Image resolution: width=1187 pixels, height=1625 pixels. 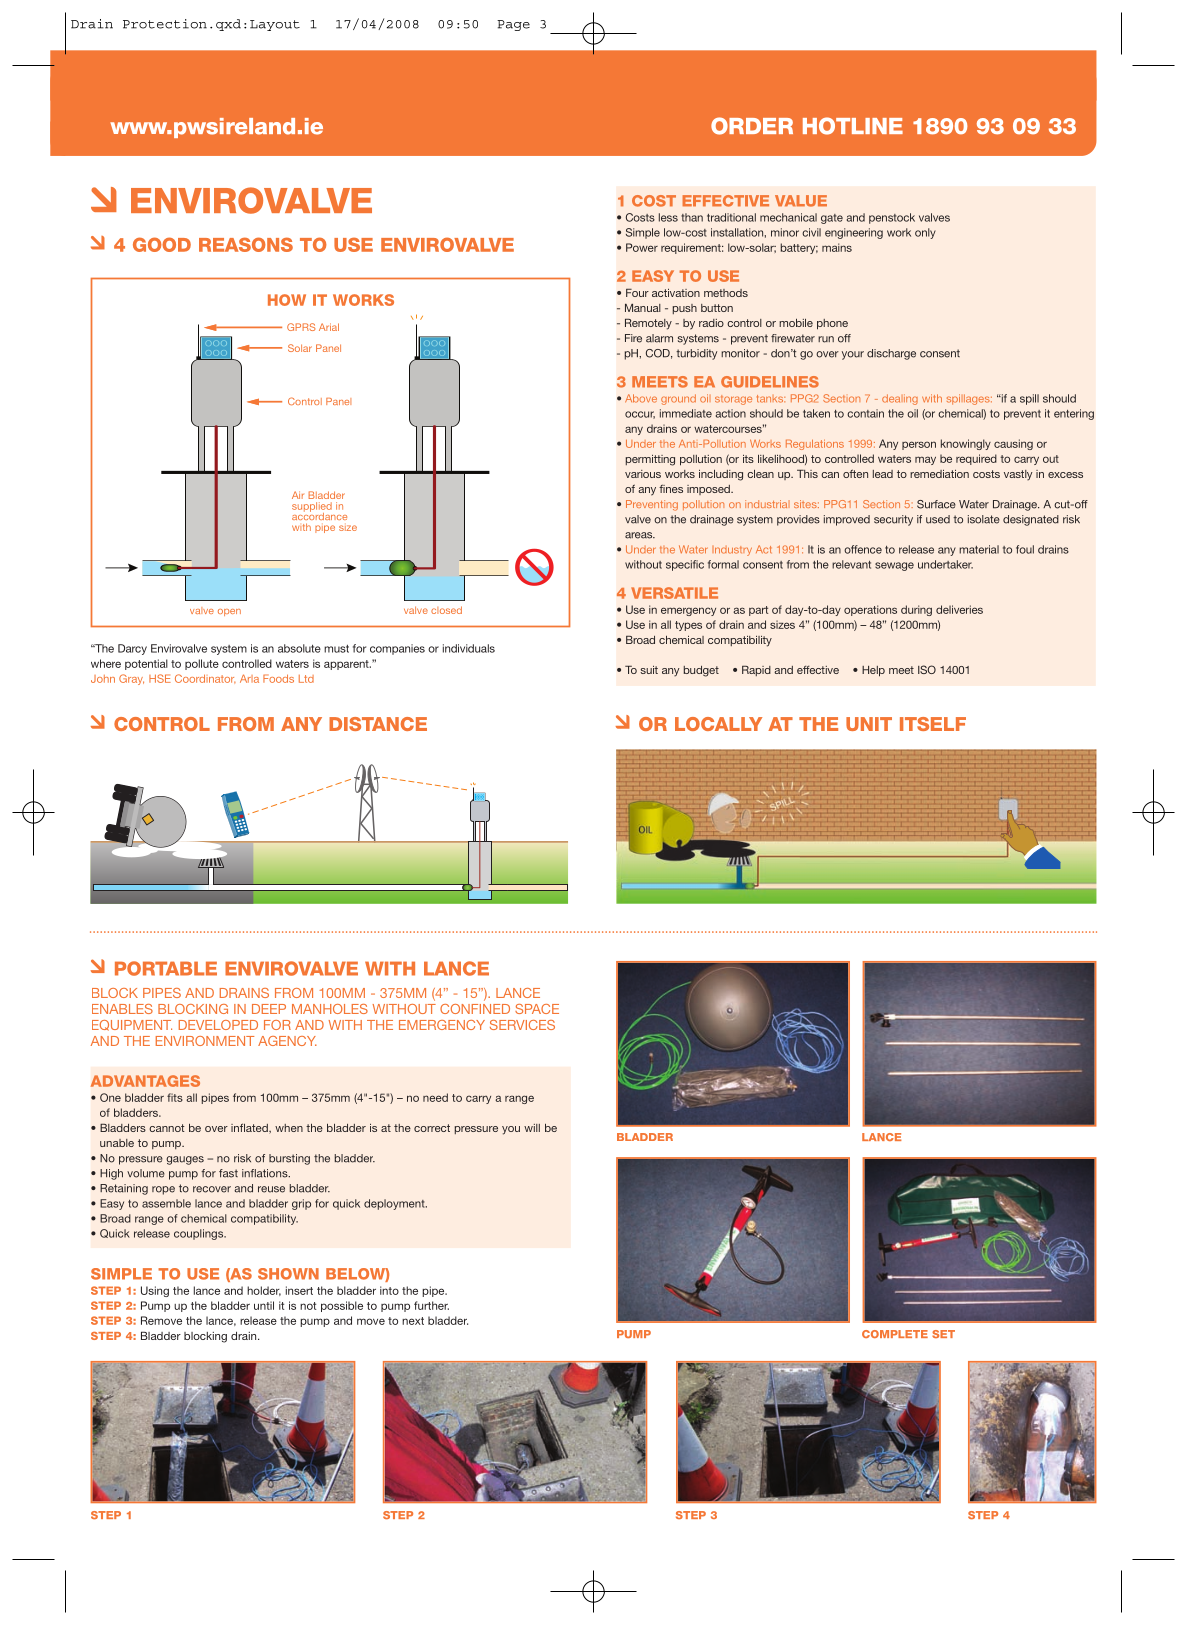 What do you see at coordinates (537, 1009) in the screenshot?
I see `SPACE` at bounding box center [537, 1009].
